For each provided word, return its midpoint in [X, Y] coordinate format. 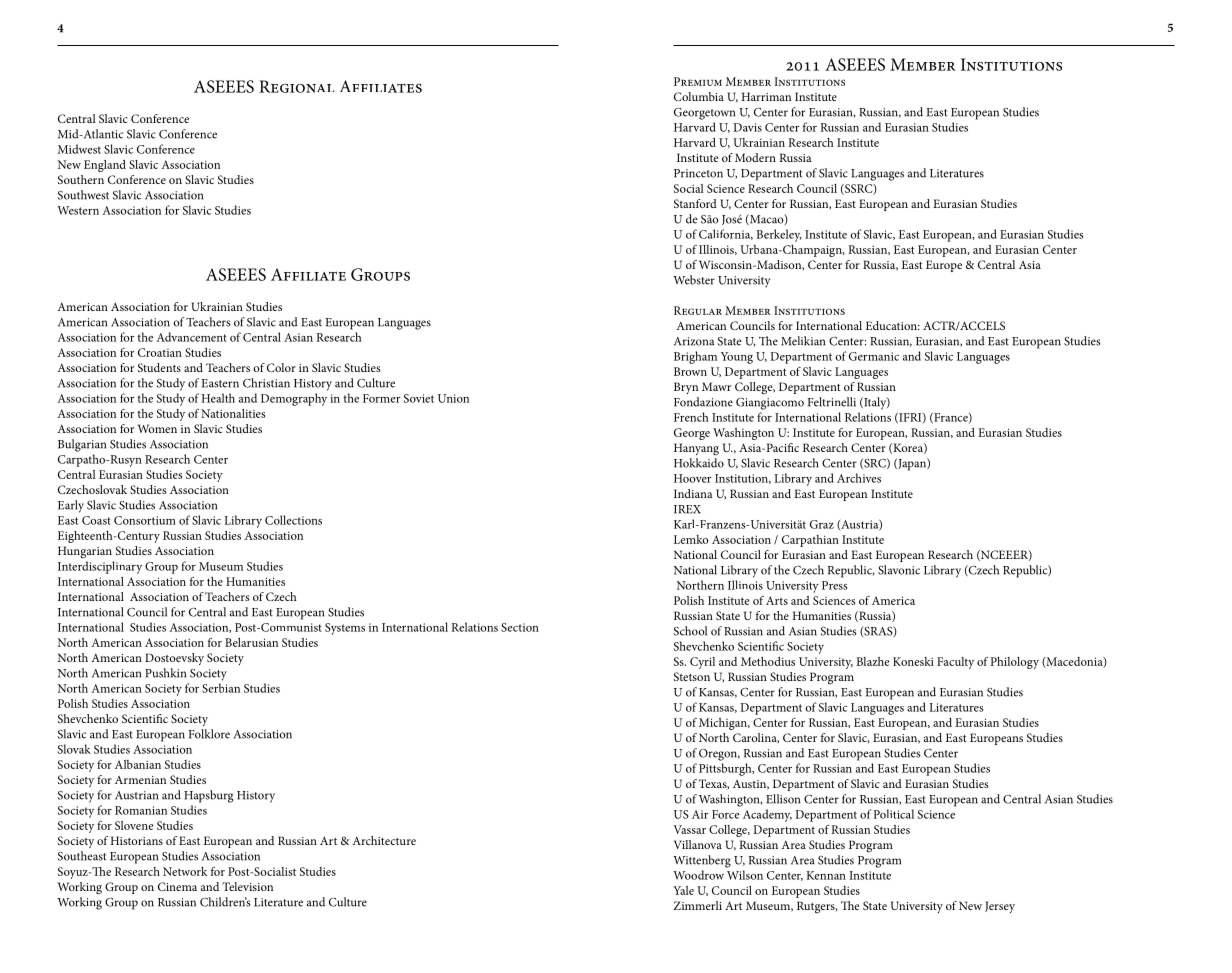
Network [185, 871]
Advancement [191, 337]
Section [520, 627]
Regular [698, 310]
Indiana [693, 493]
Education [892, 325]
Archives [859, 478]
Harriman [766, 96]
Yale [683, 890]
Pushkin [165, 673]
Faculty [955, 663]
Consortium [145, 520]
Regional [296, 86]
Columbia [699, 96]
